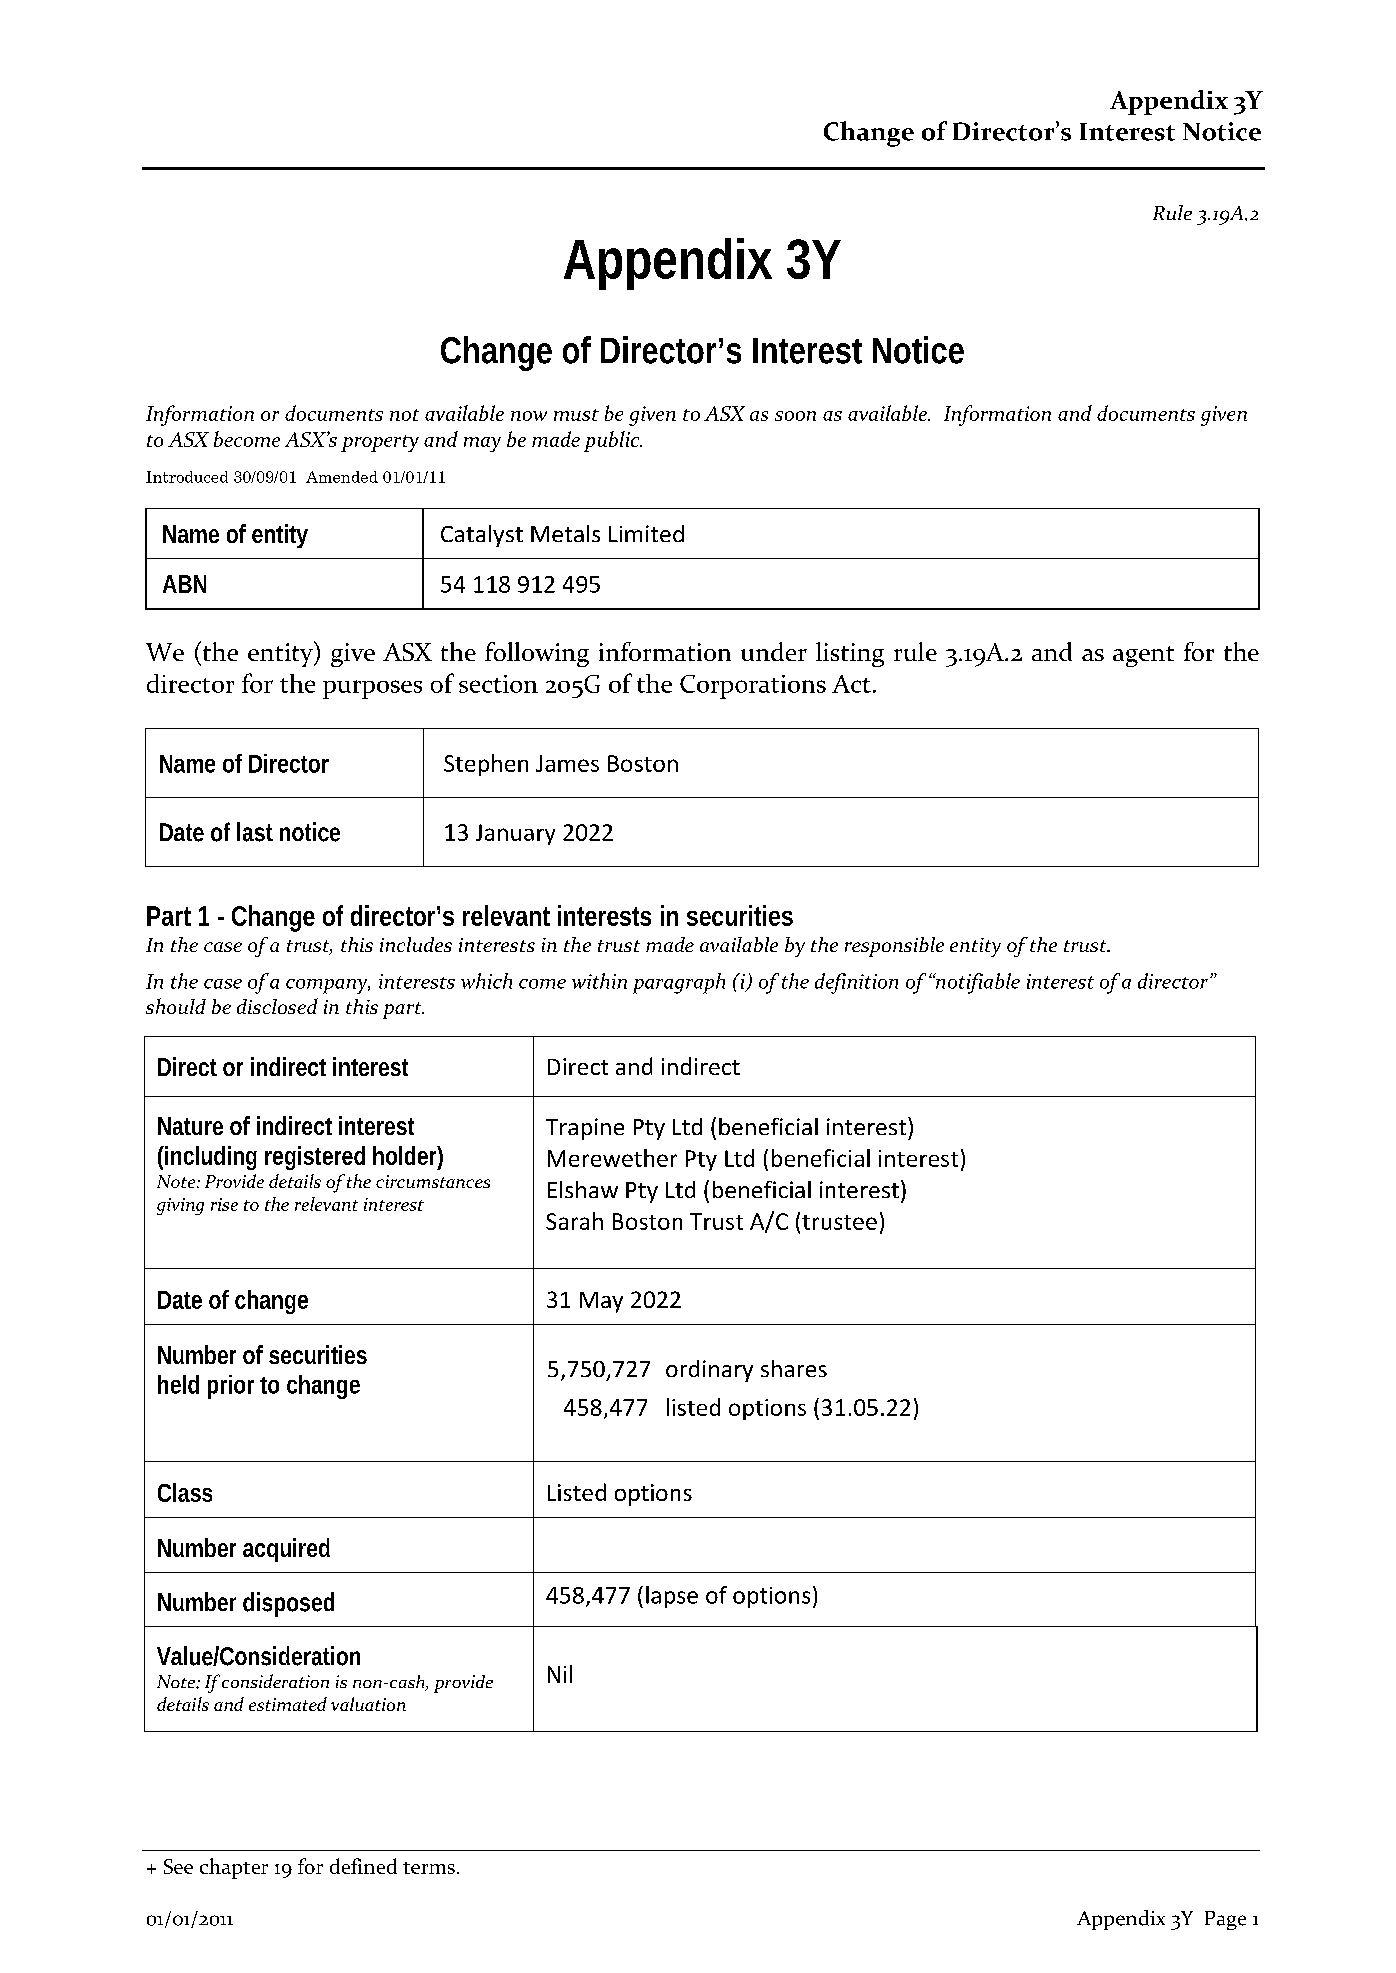 The height and width of the page is (1973, 1396). Describe the element at coordinates (277, 1006) in the page. I see `disclosed` at that location.
